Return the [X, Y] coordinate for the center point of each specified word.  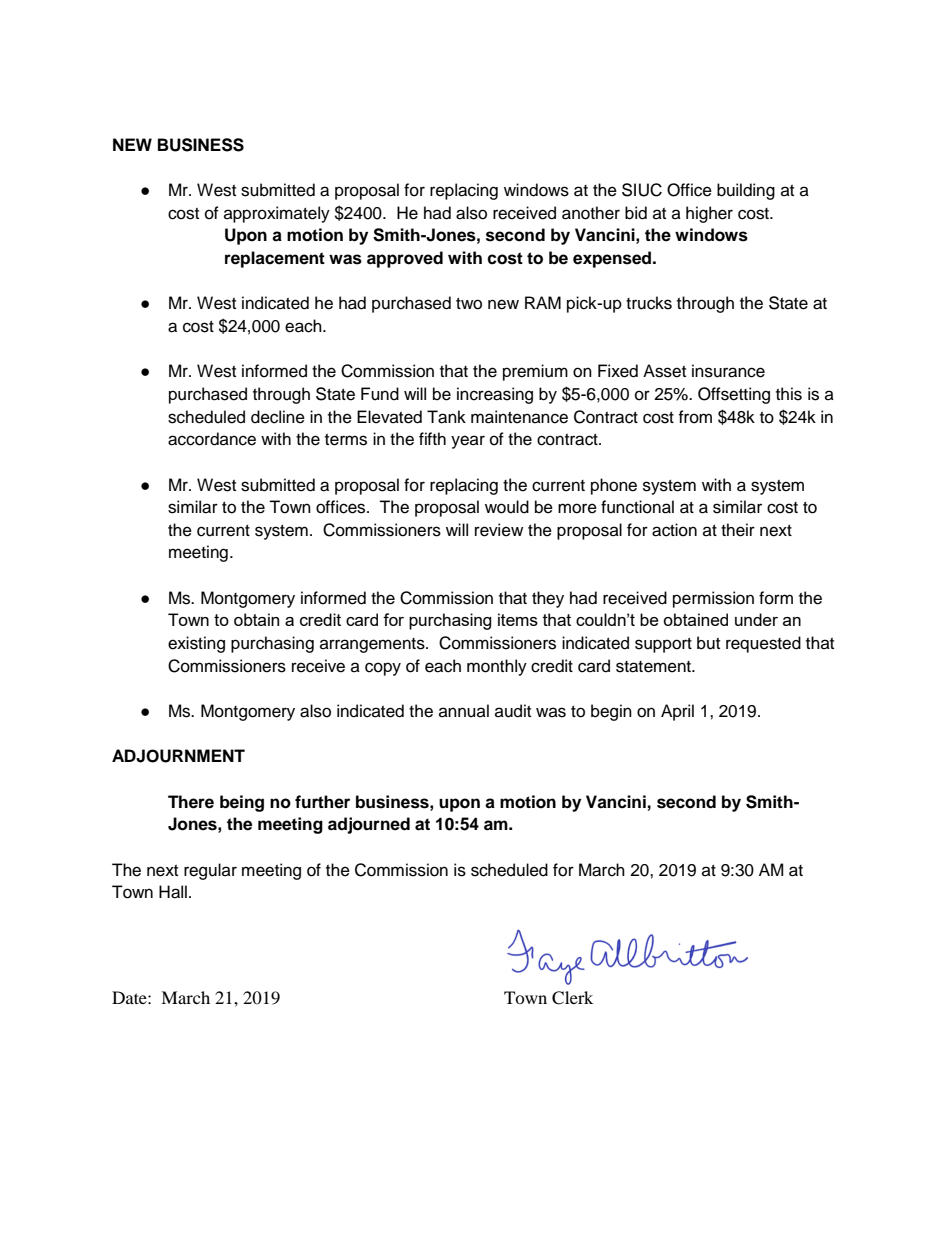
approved [405, 259]
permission [713, 599]
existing [196, 644]
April [677, 712]
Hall [173, 892]
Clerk [572, 998]
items [518, 619]
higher [709, 214]
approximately [277, 214]
